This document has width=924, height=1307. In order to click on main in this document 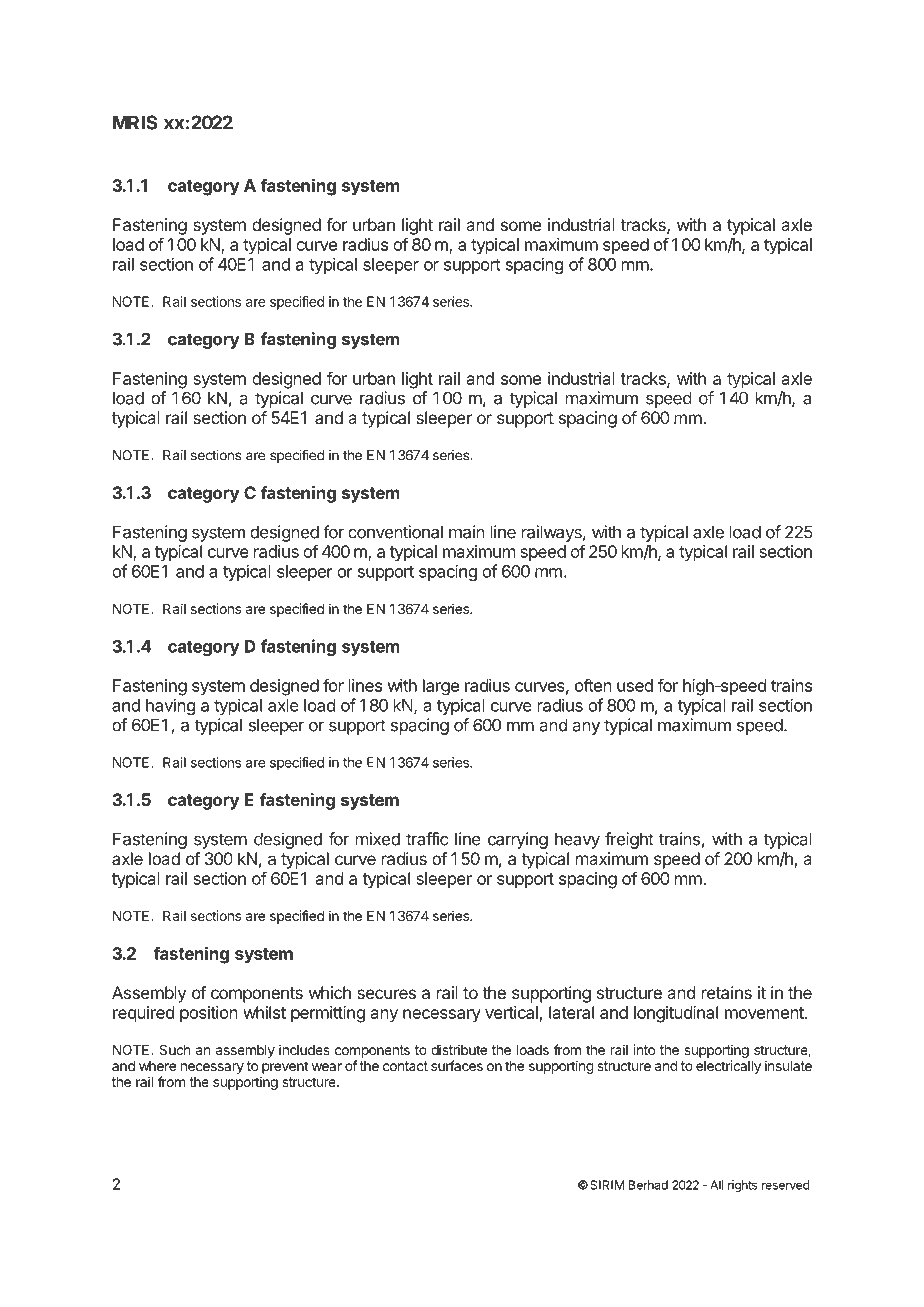, I will do `click(467, 532)`.
